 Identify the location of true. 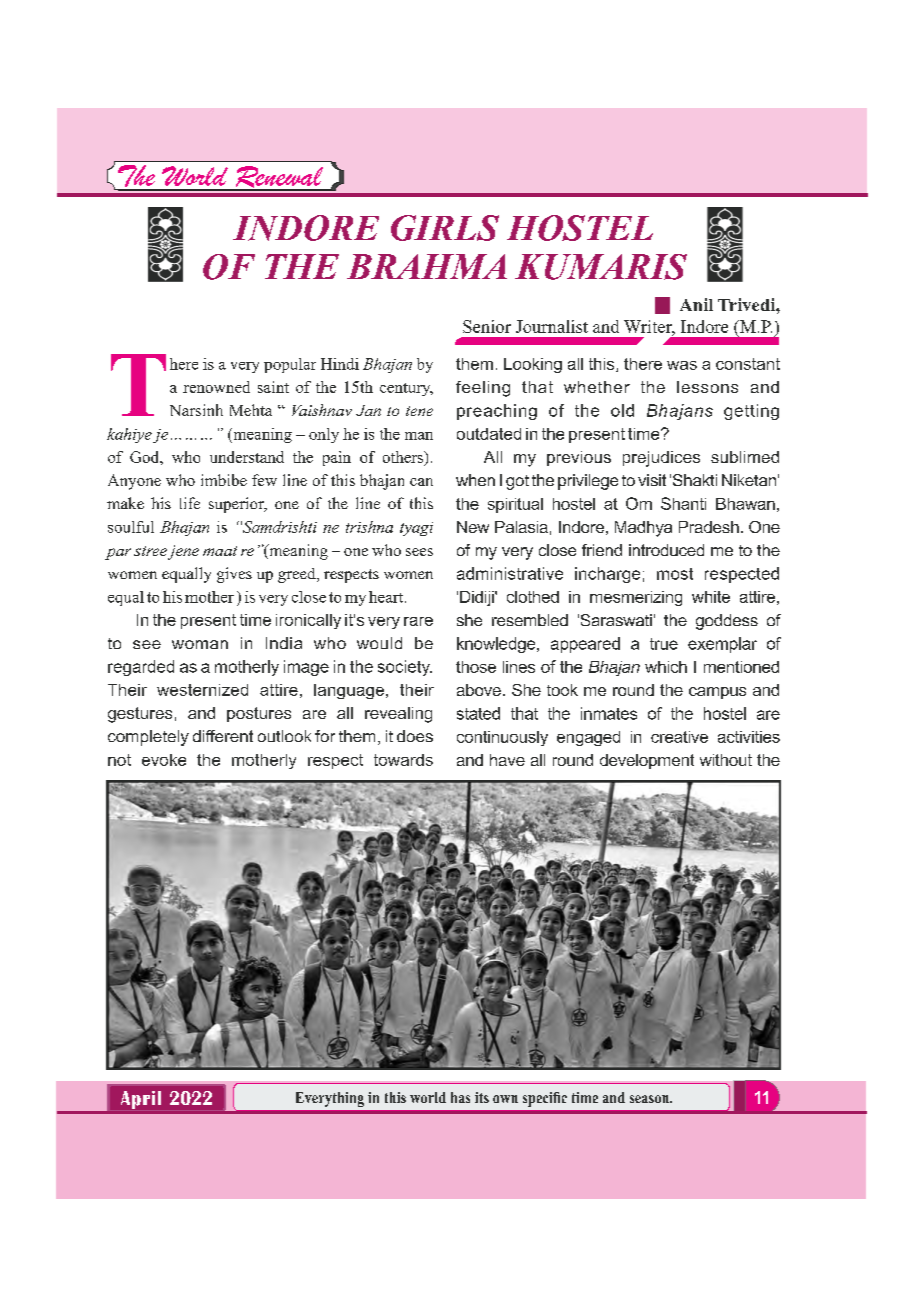
(664, 644).
